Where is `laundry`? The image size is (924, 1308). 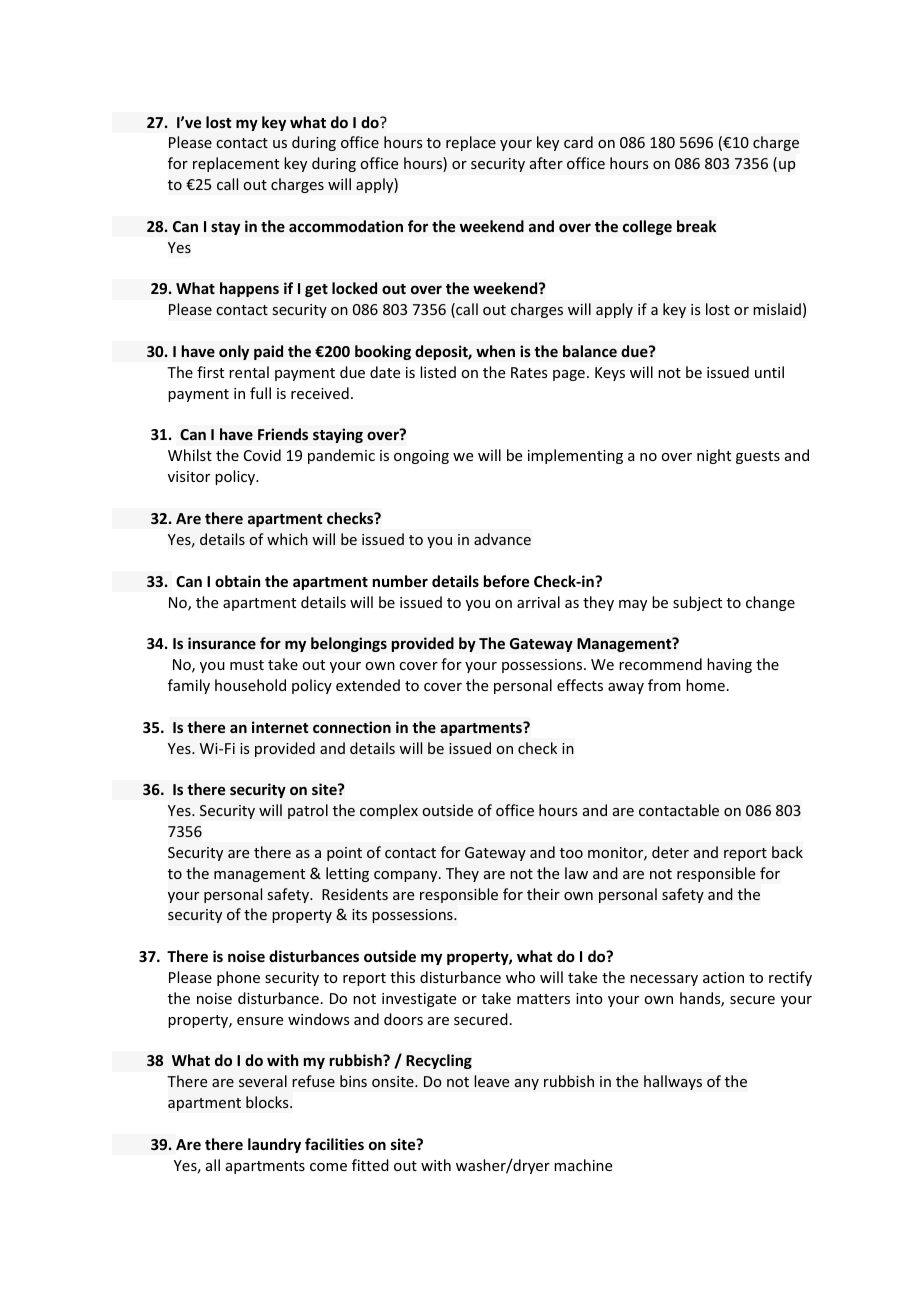 laundry is located at coordinates (274, 1145).
